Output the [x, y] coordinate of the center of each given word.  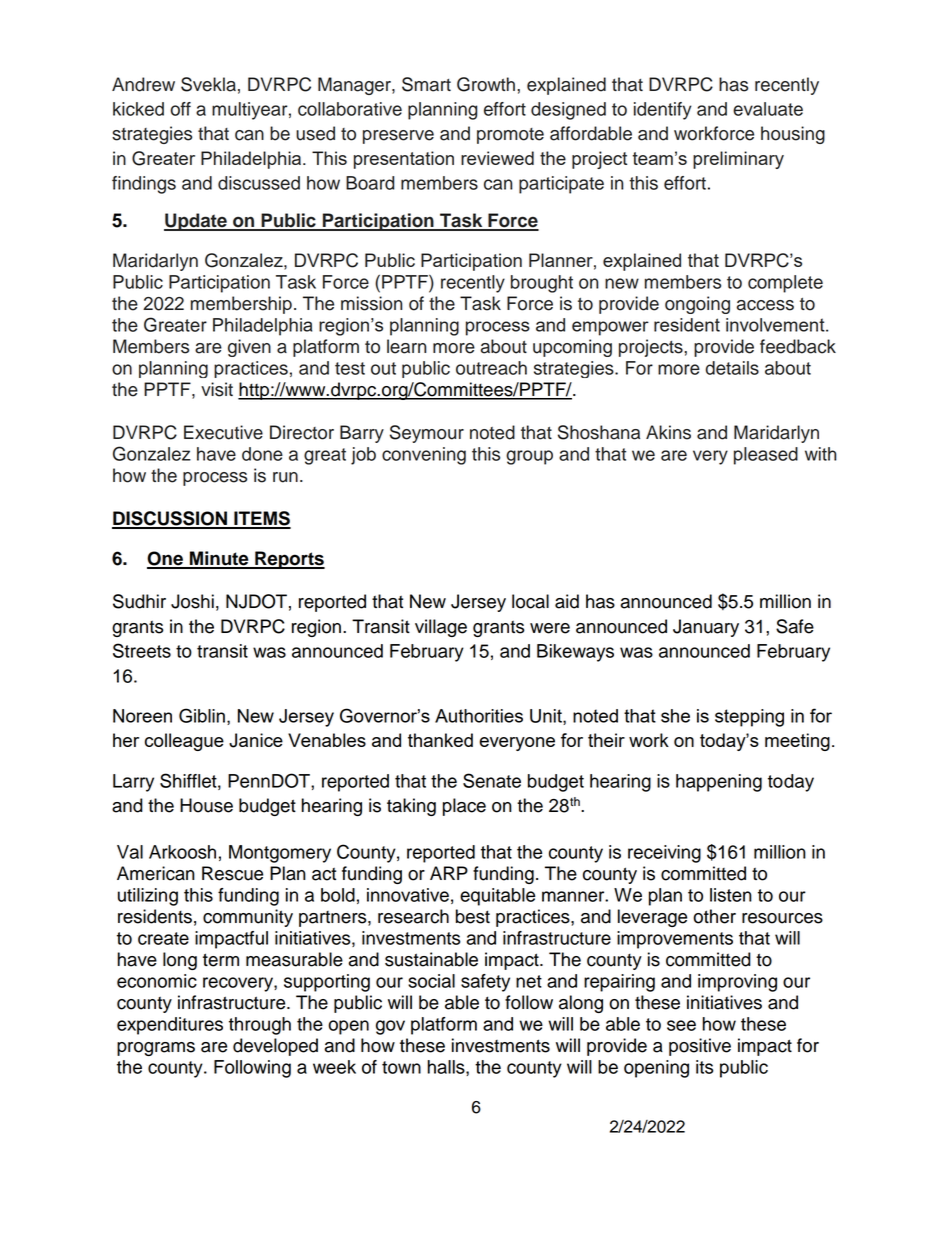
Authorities [479, 716]
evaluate [768, 109]
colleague [184, 742]
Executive [223, 432]
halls [447, 1068]
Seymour [427, 434]
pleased [766, 456]
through [260, 1026]
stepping [749, 718]
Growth [486, 84]
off [181, 109]
